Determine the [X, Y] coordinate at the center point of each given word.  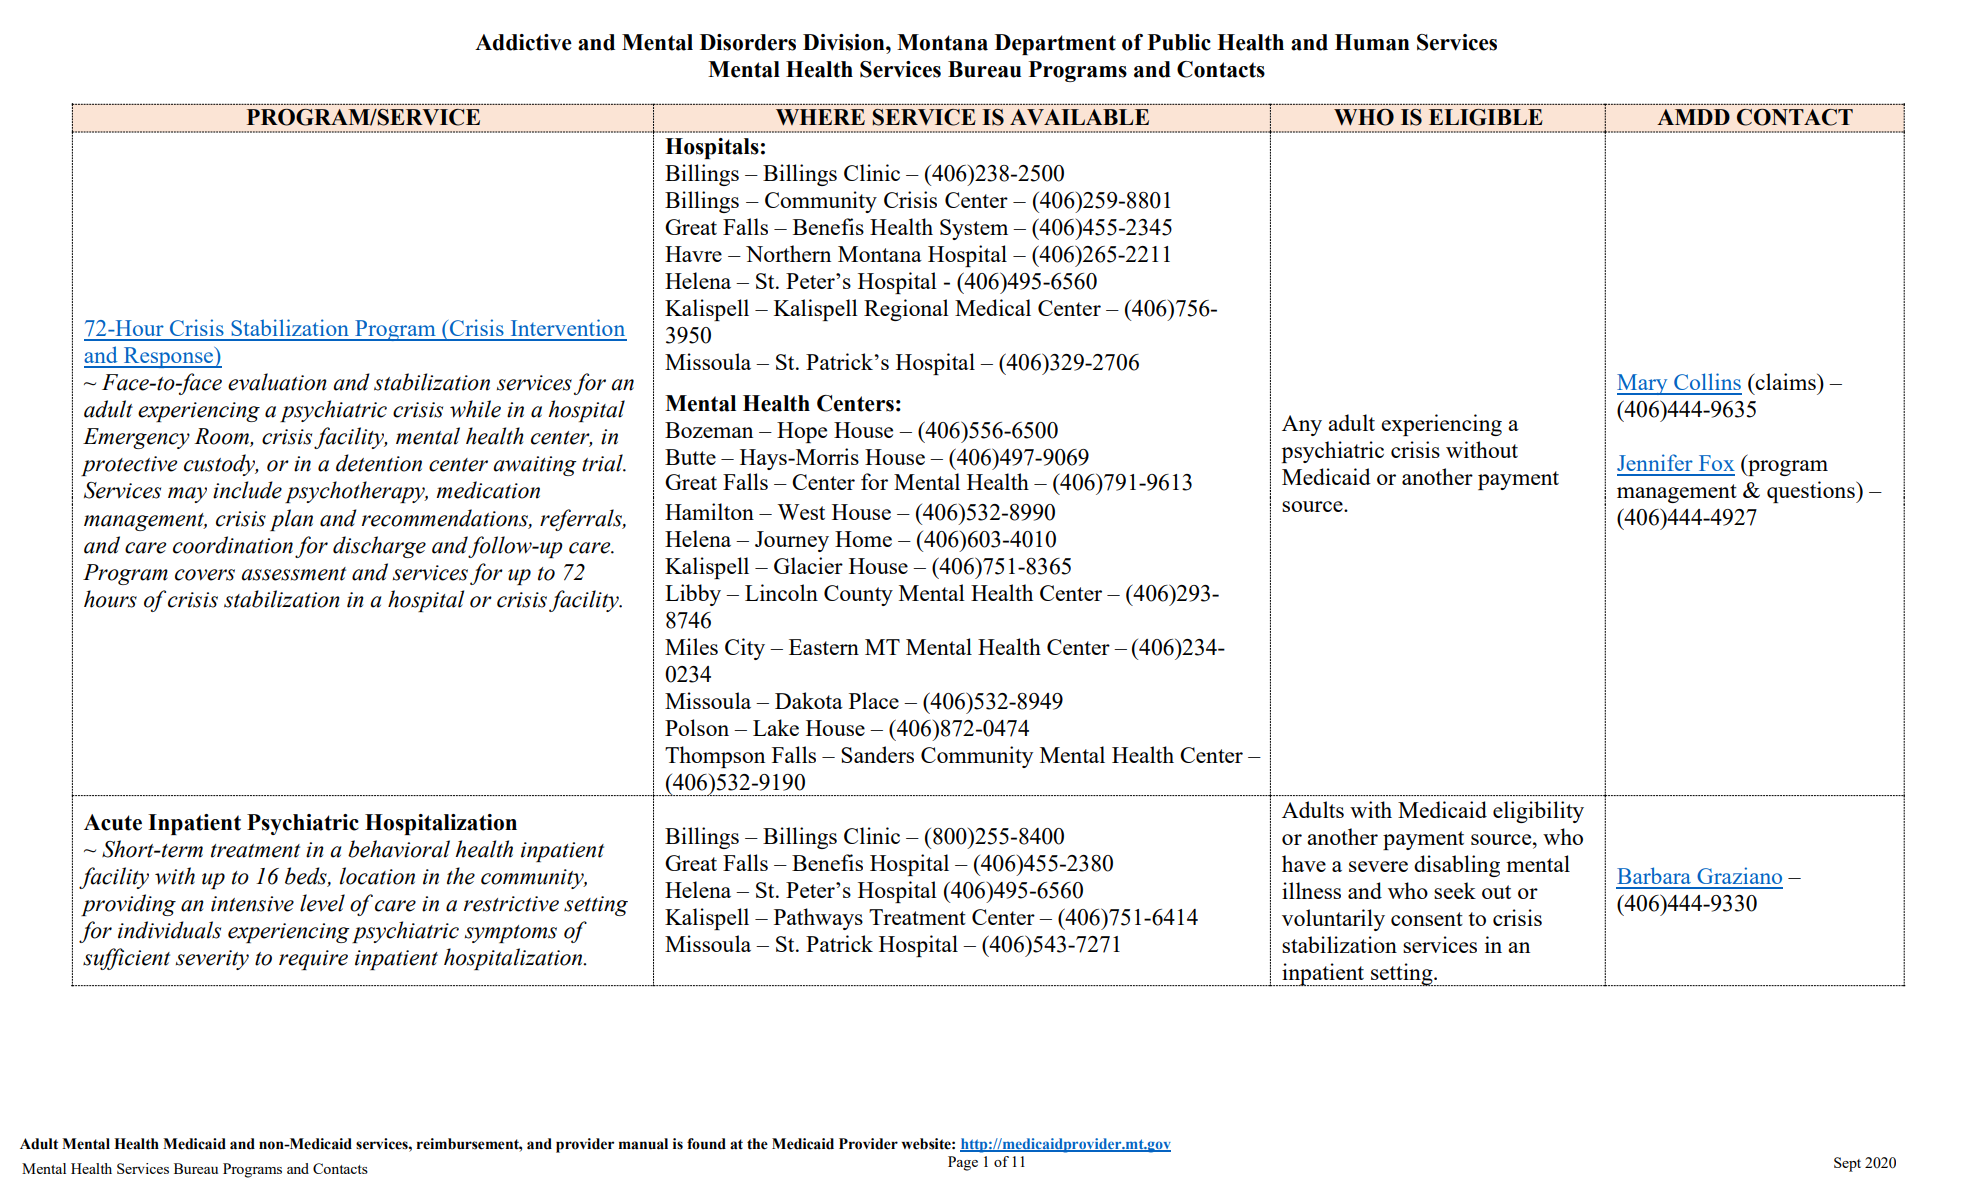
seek [1455, 890]
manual [643, 1144]
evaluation [277, 382]
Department [1055, 44]
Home [863, 539]
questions [1812, 492]
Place [874, 700]
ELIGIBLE [1486, 117]
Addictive [523, 42]
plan [291, 520]
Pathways [818, 919]
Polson [697, 727]
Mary [1643, 384]
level [322, 903]
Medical [993, 307]
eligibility [1538, 812]
